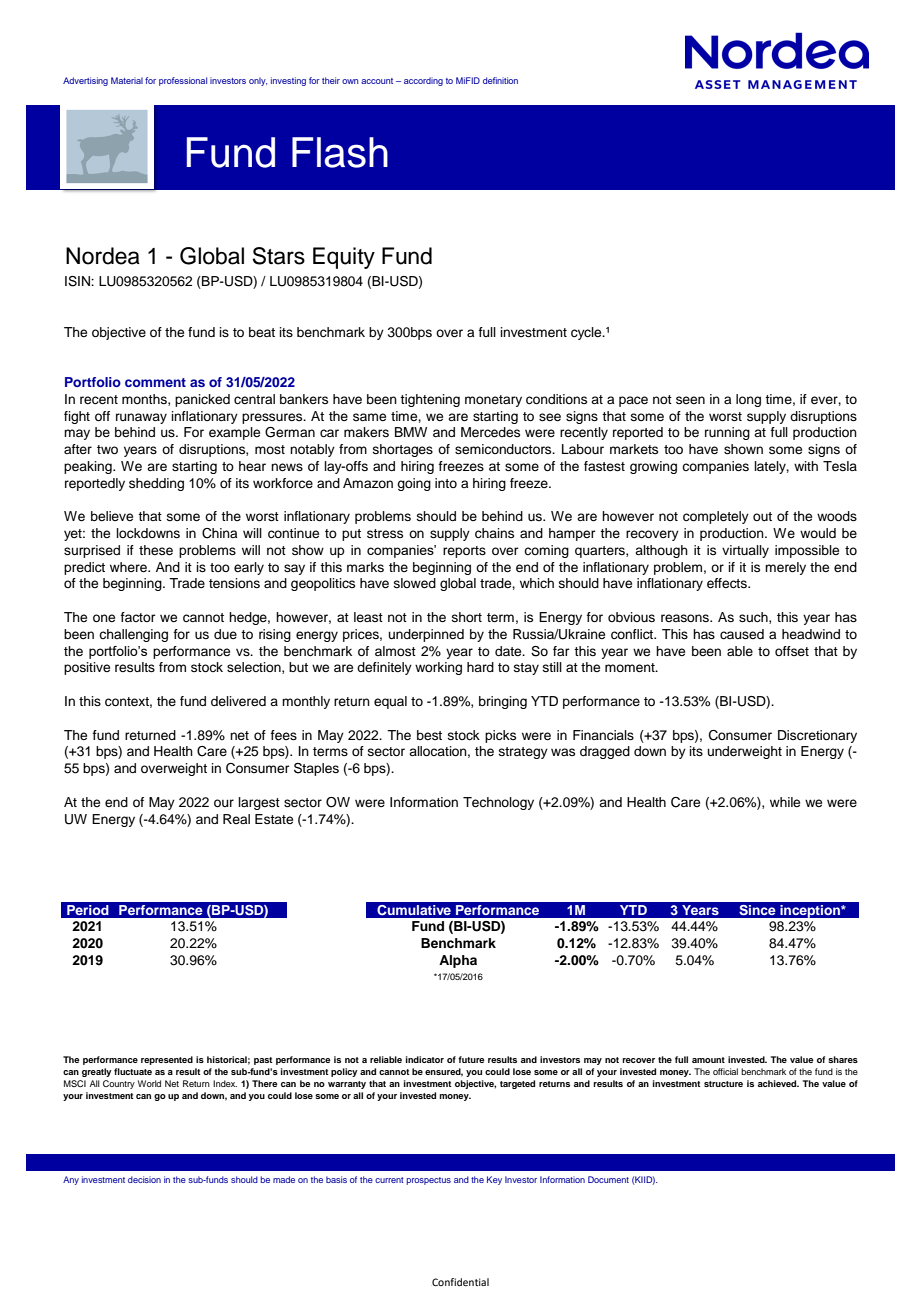  What do you see at coordinates (742, 634) in the image?
I see `caused` at bounding box center [742, 634].
